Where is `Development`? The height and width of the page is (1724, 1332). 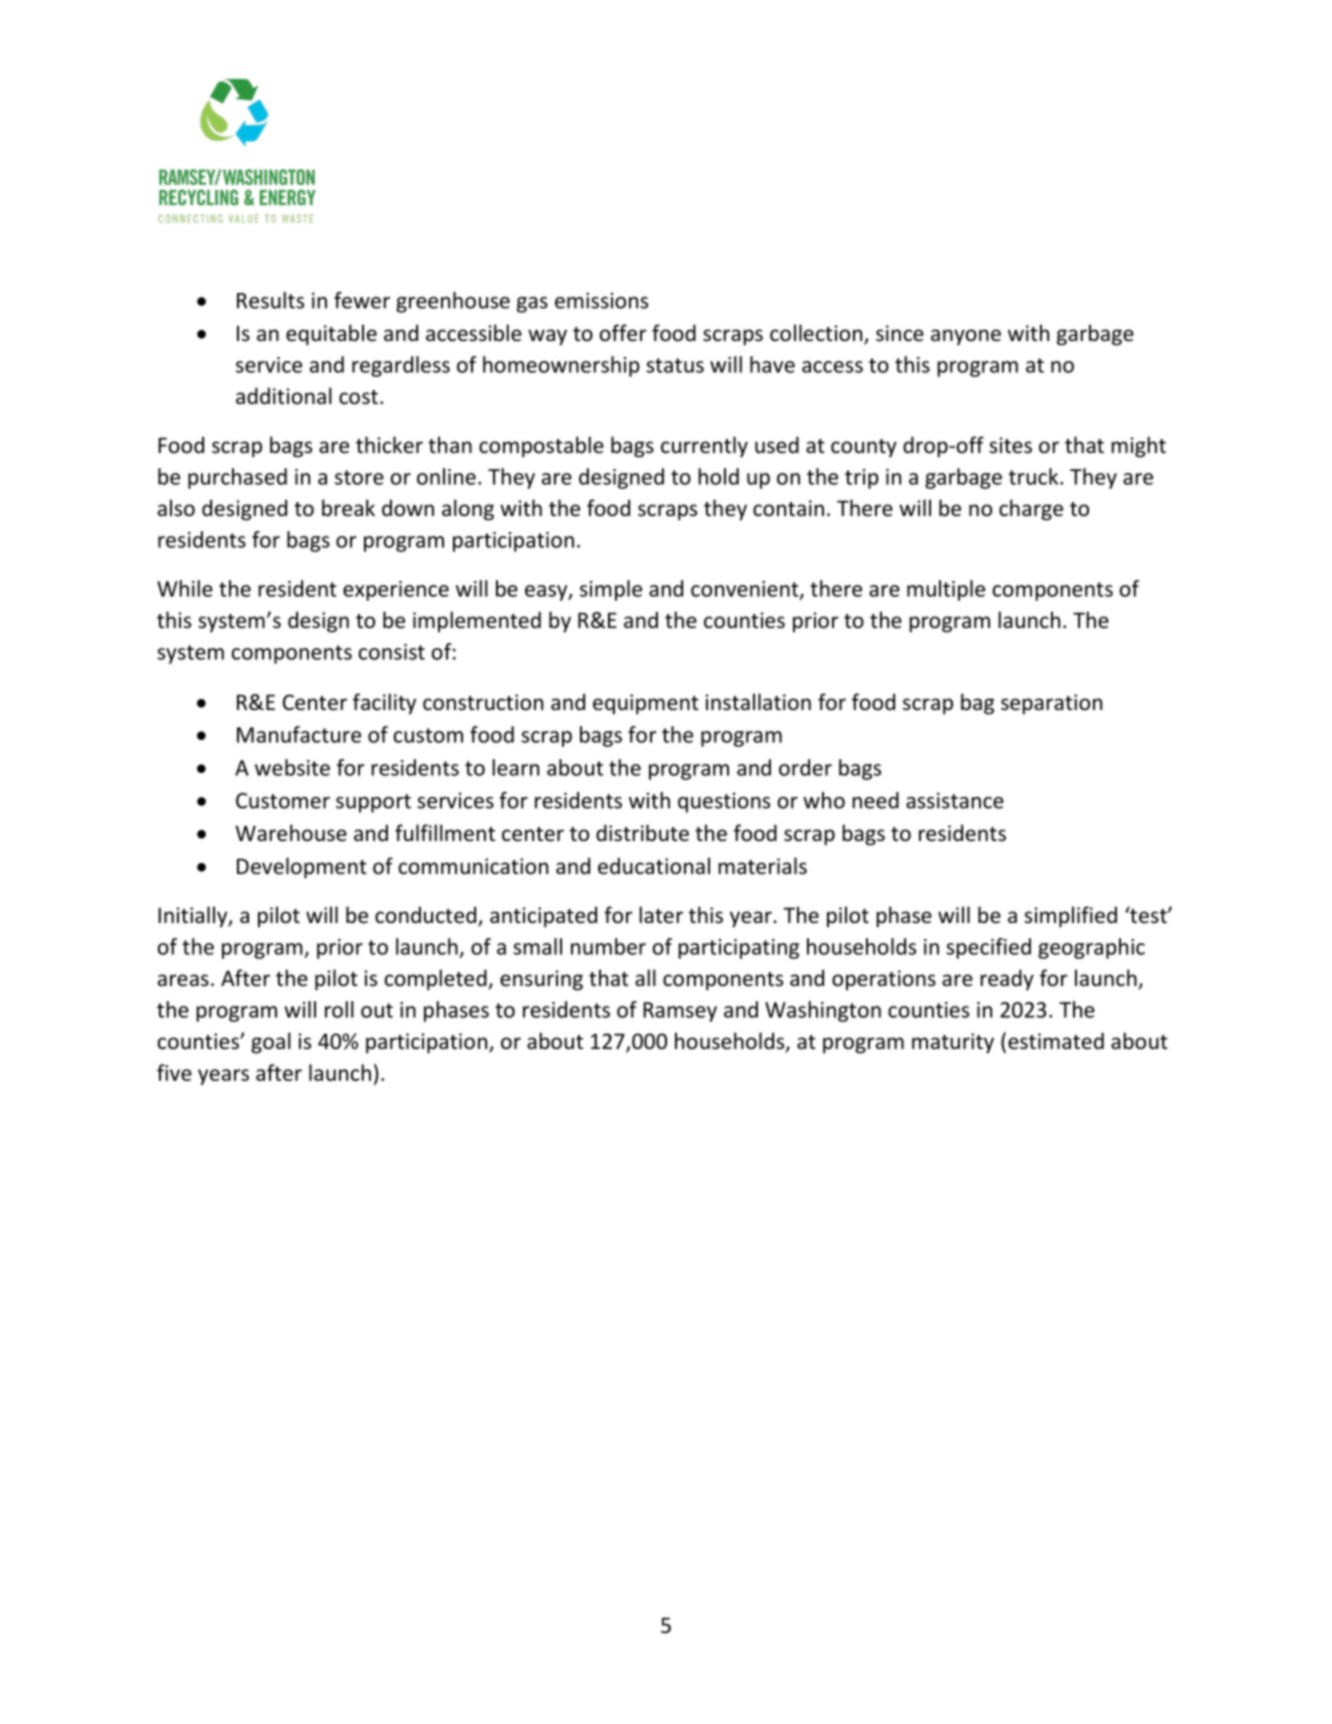
Development is located at coordinates (302, 868).
